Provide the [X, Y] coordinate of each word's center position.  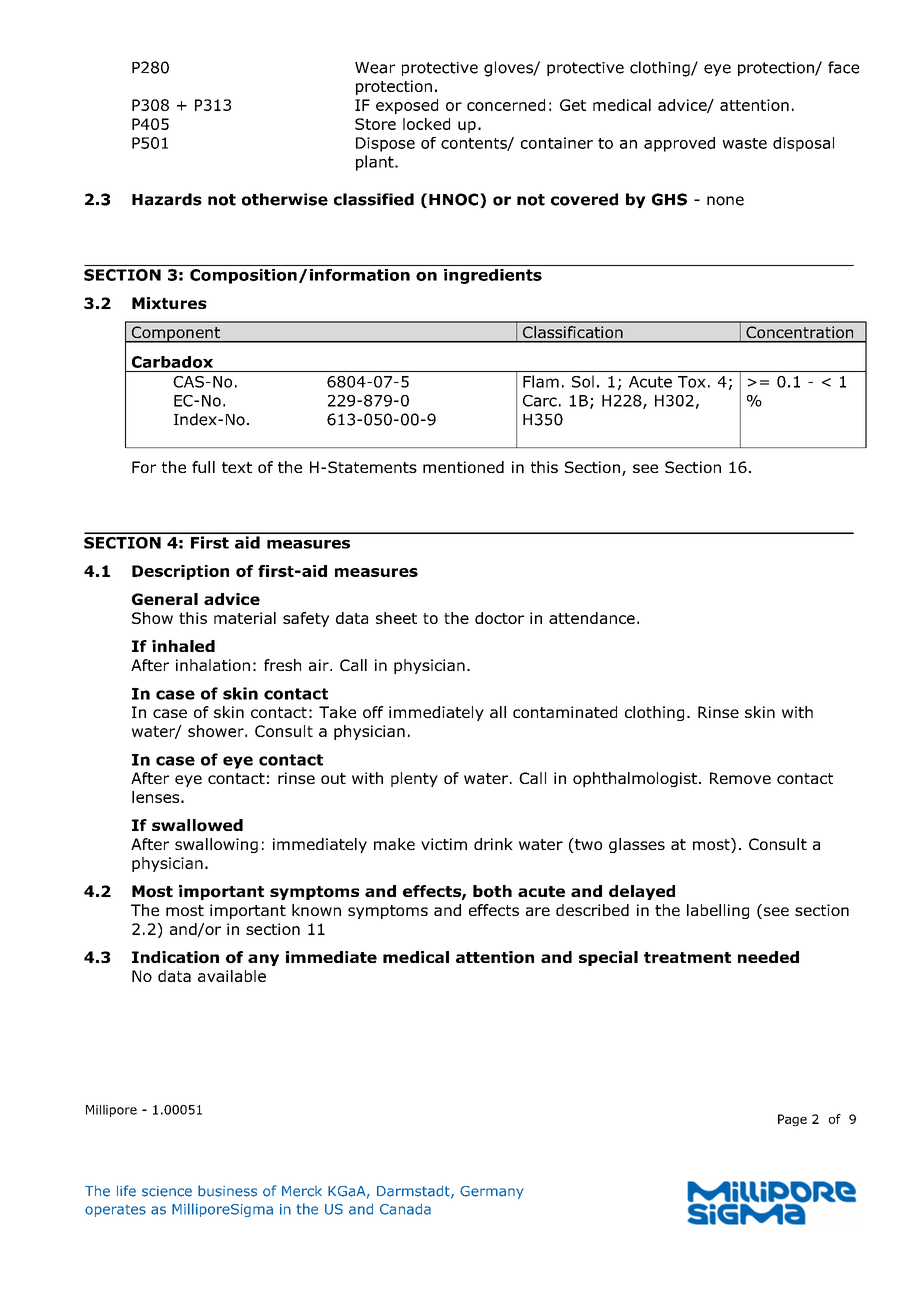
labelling [718, 911]
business [227, 1191]
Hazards [167, 199]
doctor [499, 618]
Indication [175, 957]
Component [175, 334]
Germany [492, 1192]
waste [744, 143]
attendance [592, 618]
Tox [692, 382]
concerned [506, 105]
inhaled [183, 646]
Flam [541, 381]
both [492, 891]
